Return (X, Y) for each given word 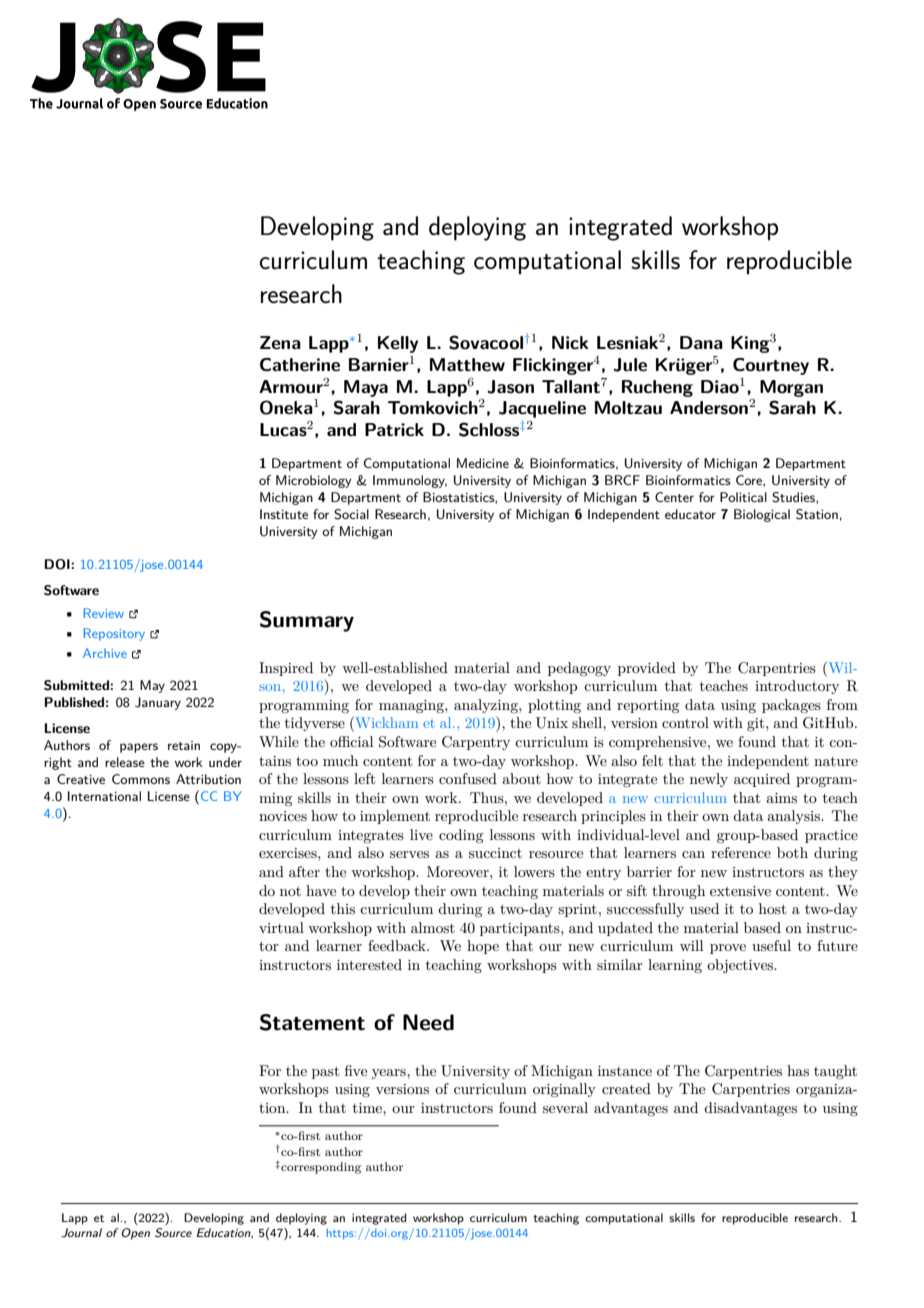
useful (771, 945)
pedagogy (579, 669)
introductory (797, 687)
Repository (114, 634)
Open (135, 1234)
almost (433, 927)
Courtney (771, 366)
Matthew (467, 365)
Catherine (300, 365)
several (565, 1107)
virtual (281, 927)
